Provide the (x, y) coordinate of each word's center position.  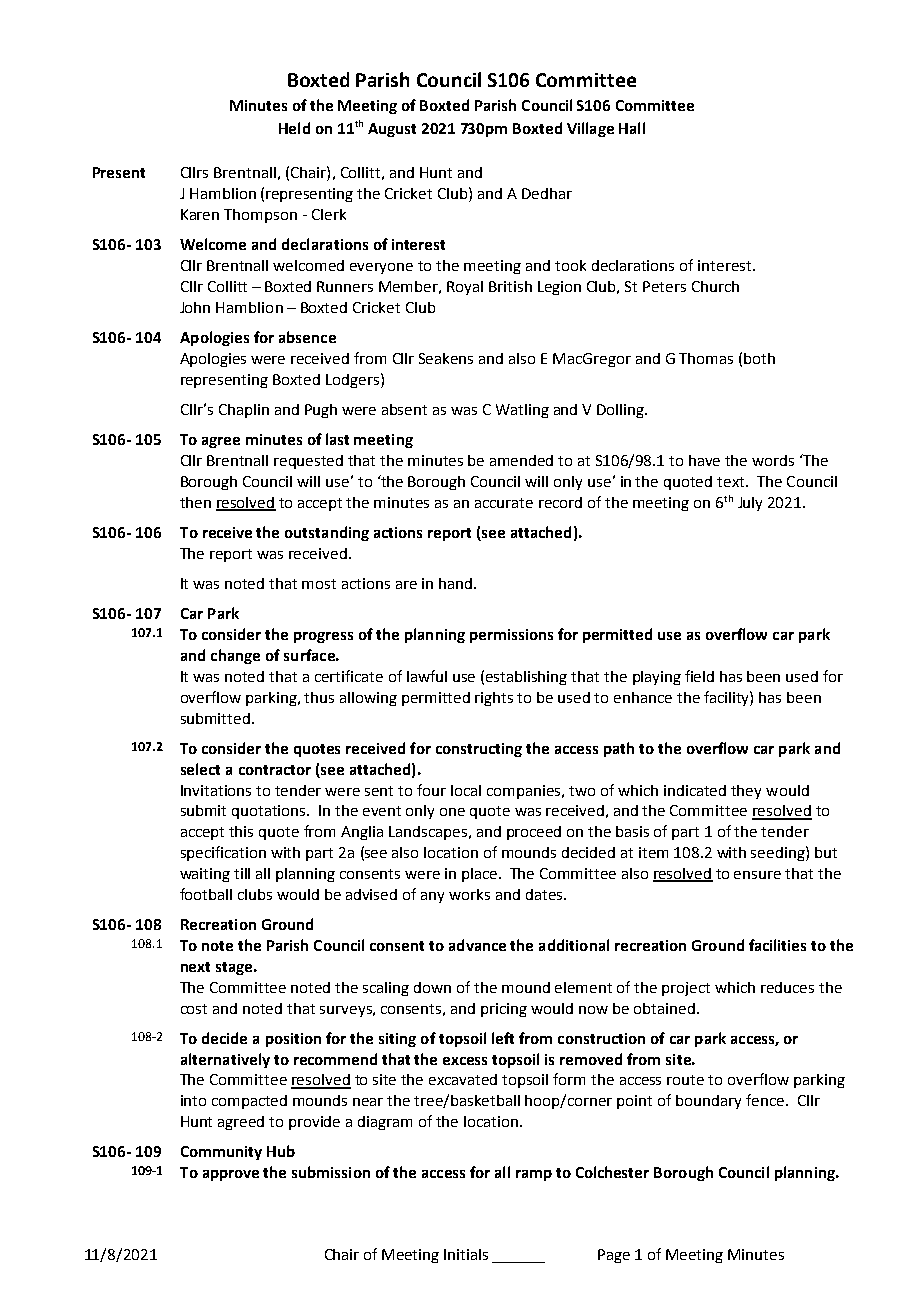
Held (294, 128)
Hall (632, 128)
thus (319, 697)
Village (590, 129)
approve (231, 1175)
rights (494, 699)
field (699, 676)
